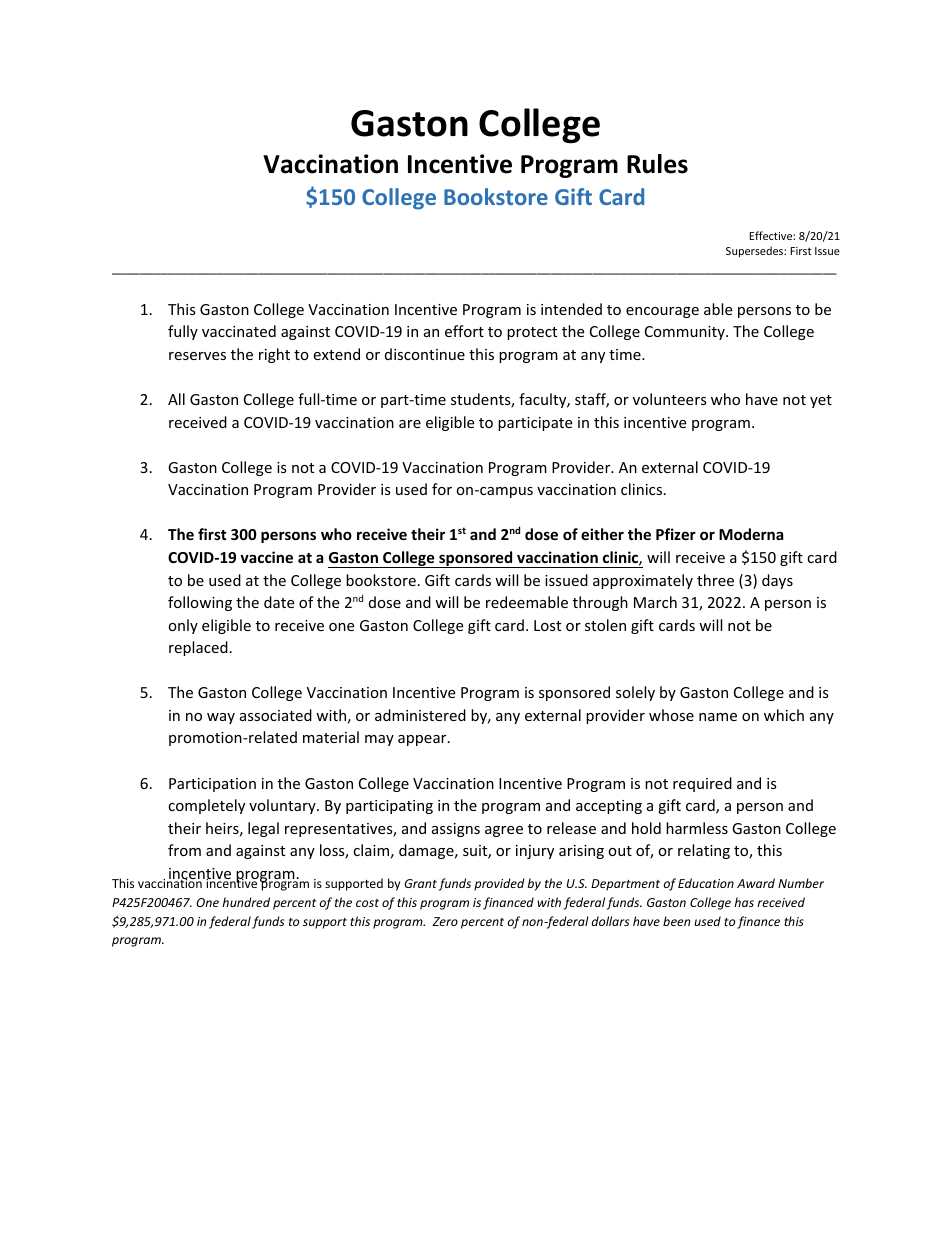 The height and width of the screenshot is (1233, 952). I want to click on hundred, so click(246, 902).
